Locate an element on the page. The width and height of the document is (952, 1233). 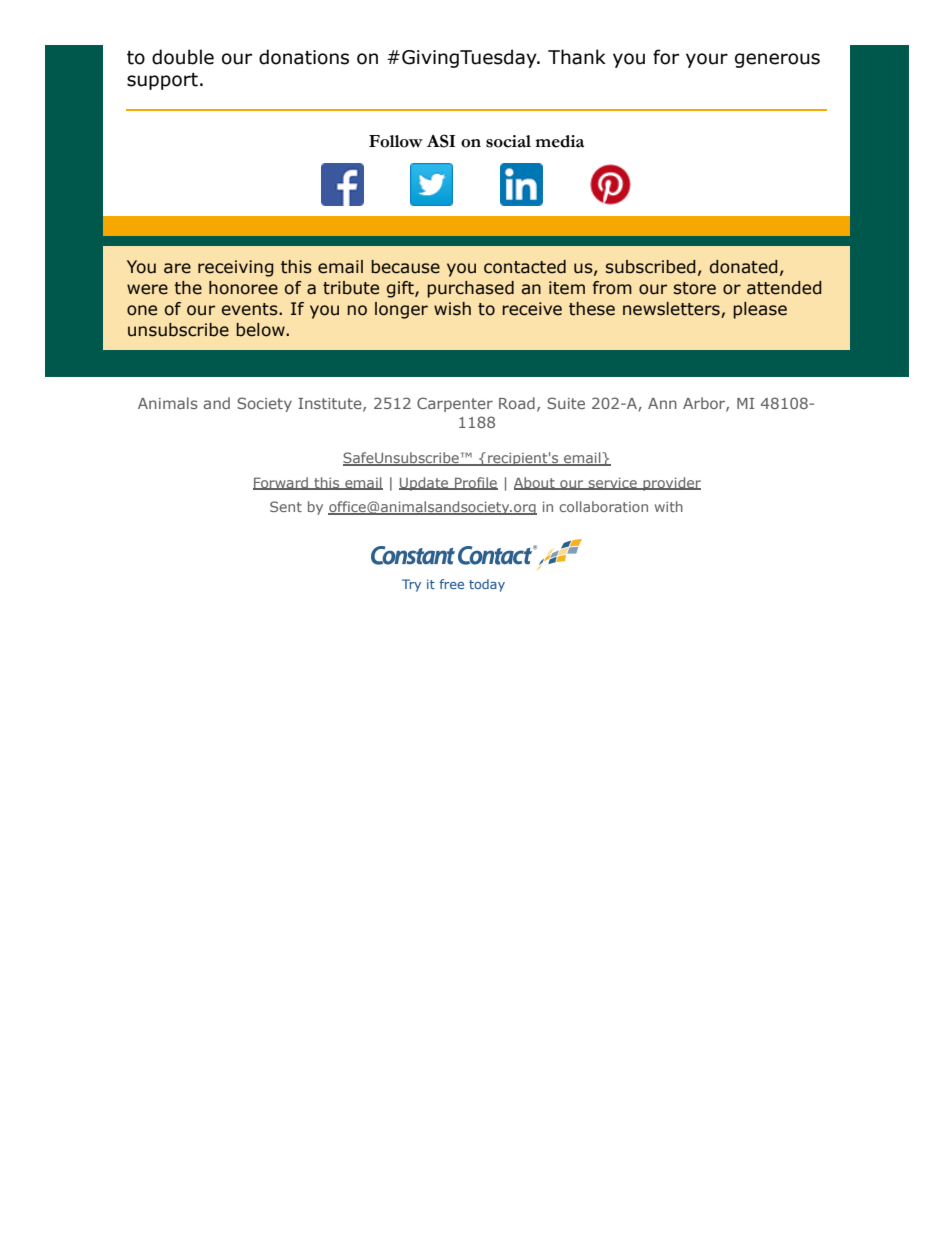
because is located at coordinates (405, 267).
